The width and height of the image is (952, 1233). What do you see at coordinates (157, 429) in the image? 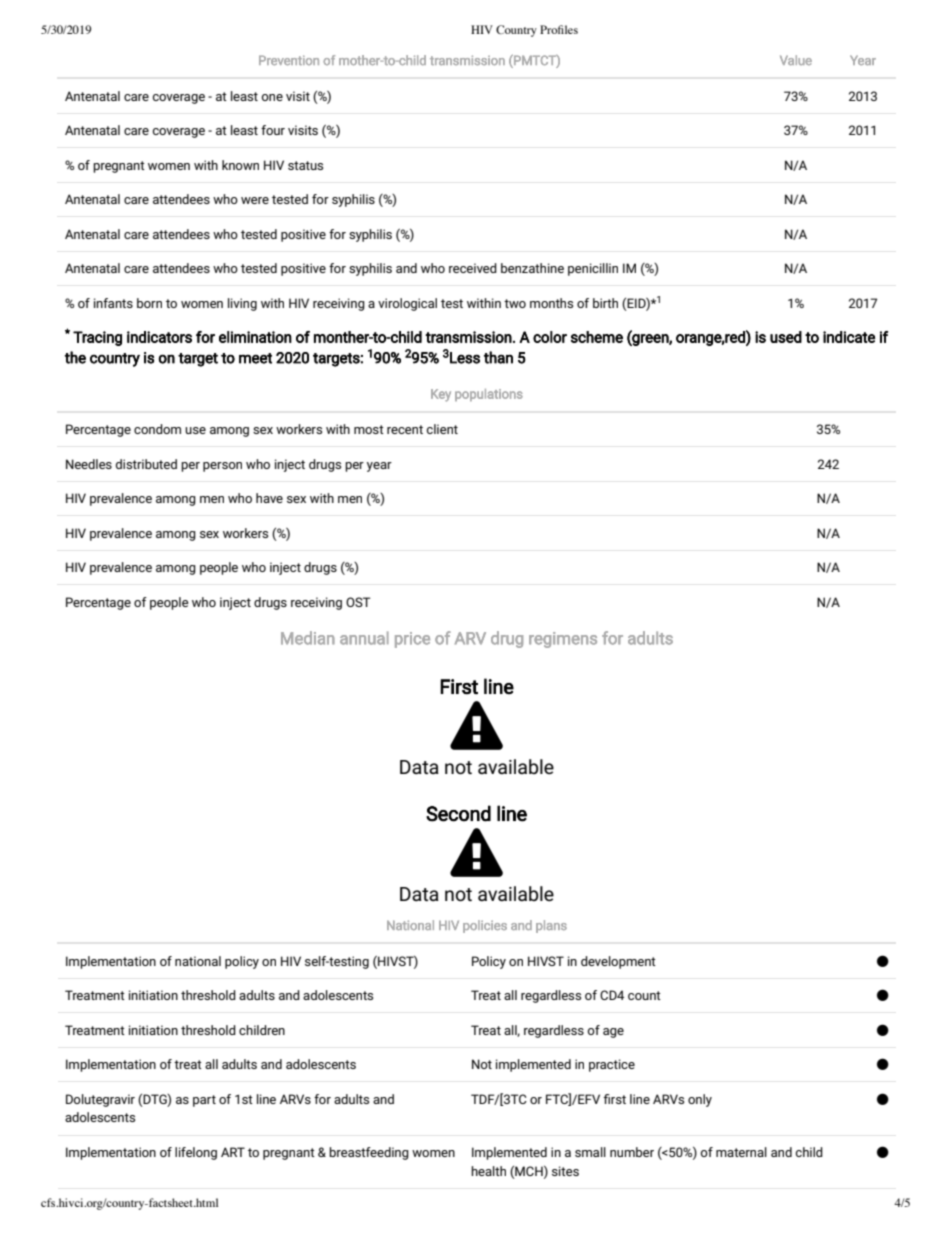
I see `condom` at bounding box center [157, 429].
